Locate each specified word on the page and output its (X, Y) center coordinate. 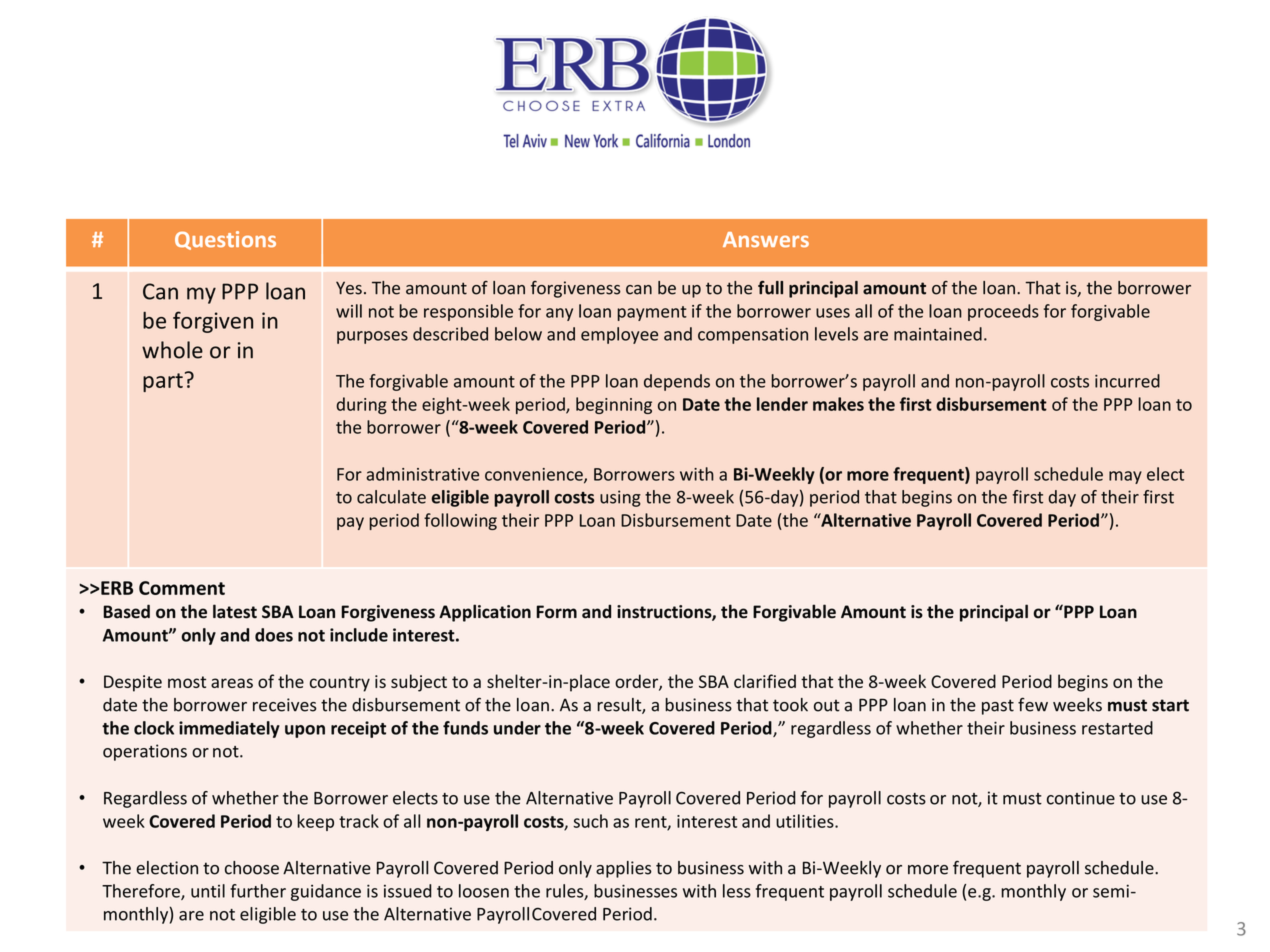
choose (252, 868)
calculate (391, 497)
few (1033, 705)
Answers (766, 240)
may (1125, 477)
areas (232, 683)
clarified (765, 681)
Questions (225, 240)
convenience (535, 475)
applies (624, 869)
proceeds (1003, 312)
